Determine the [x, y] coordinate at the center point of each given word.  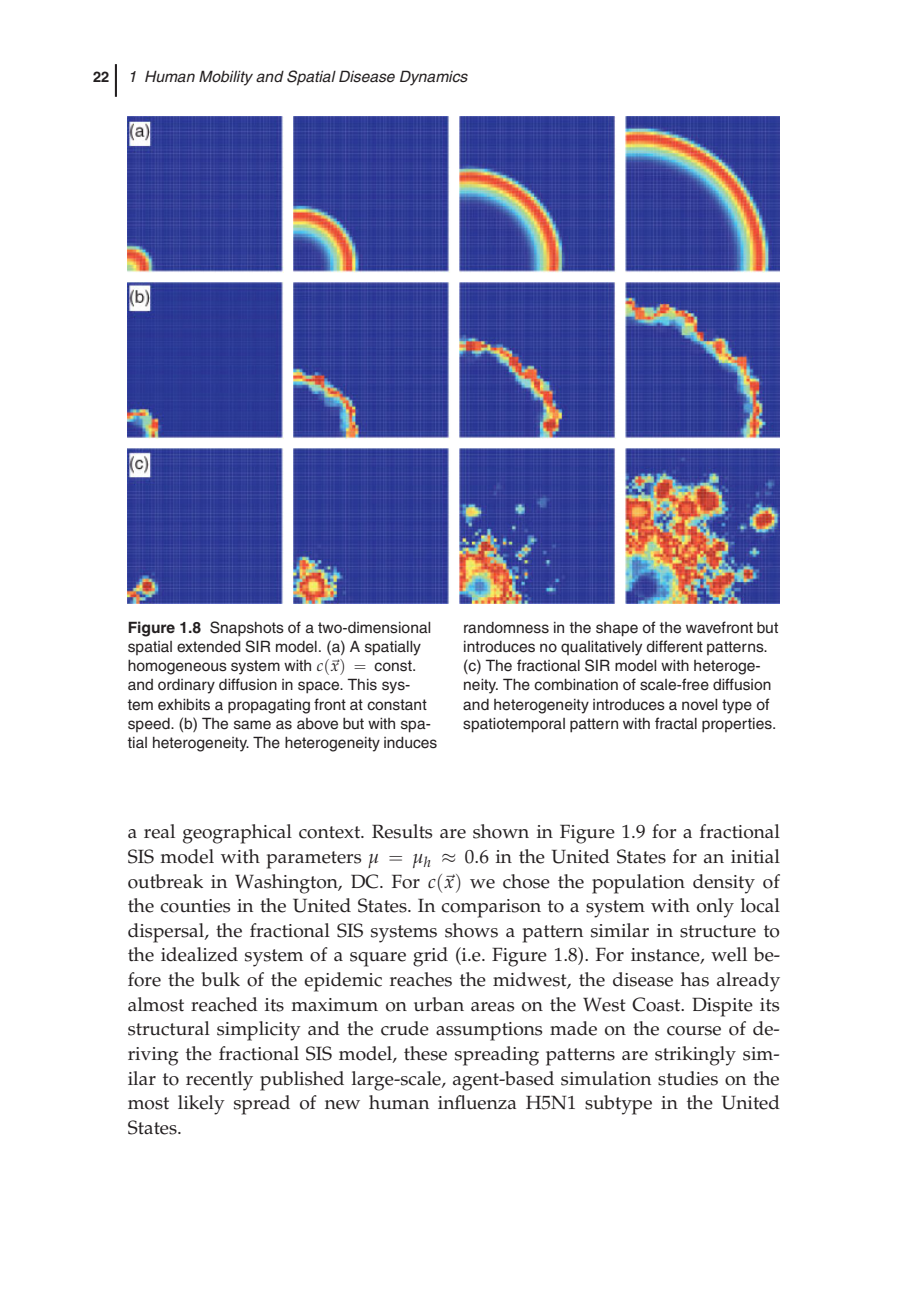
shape [617, 629]
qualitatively [601, 648]
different [674, 646]
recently [219, 1081]
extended [209, 647]
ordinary [186, 686]
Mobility [226, 78]
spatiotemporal [514, 725]
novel [699, 705]
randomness [506, 628]
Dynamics [434, 78]
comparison [491, 908]
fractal [676, 723]
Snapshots [247, 629]
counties [195, 906]
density [724, 884]
